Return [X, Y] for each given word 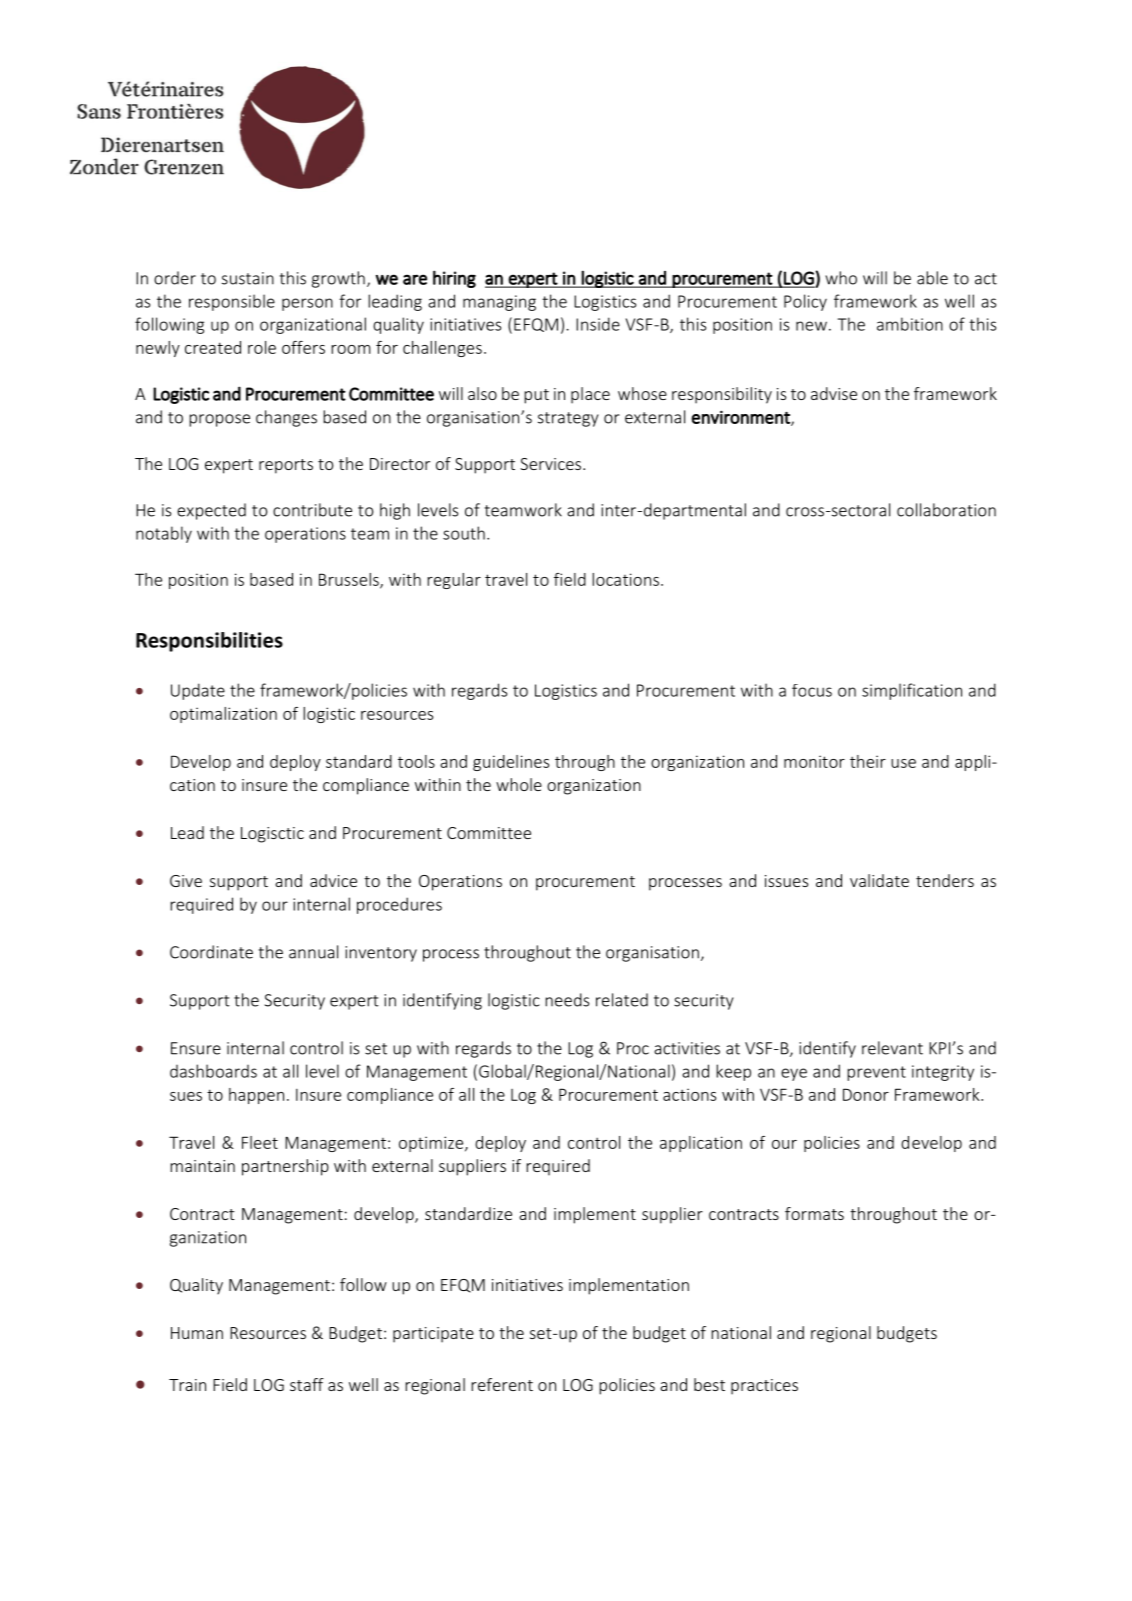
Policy [805, 302]
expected [211, 511]
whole [519, 784]
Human [197, 1333]
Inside [598, 324]
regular [454, 581]
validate [879, 880]
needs [567, 1000]
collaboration [946, 510]
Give [186, 881]
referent [502, 1384]
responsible [232, 302]
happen [256, 1096]
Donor [866, 1094]
